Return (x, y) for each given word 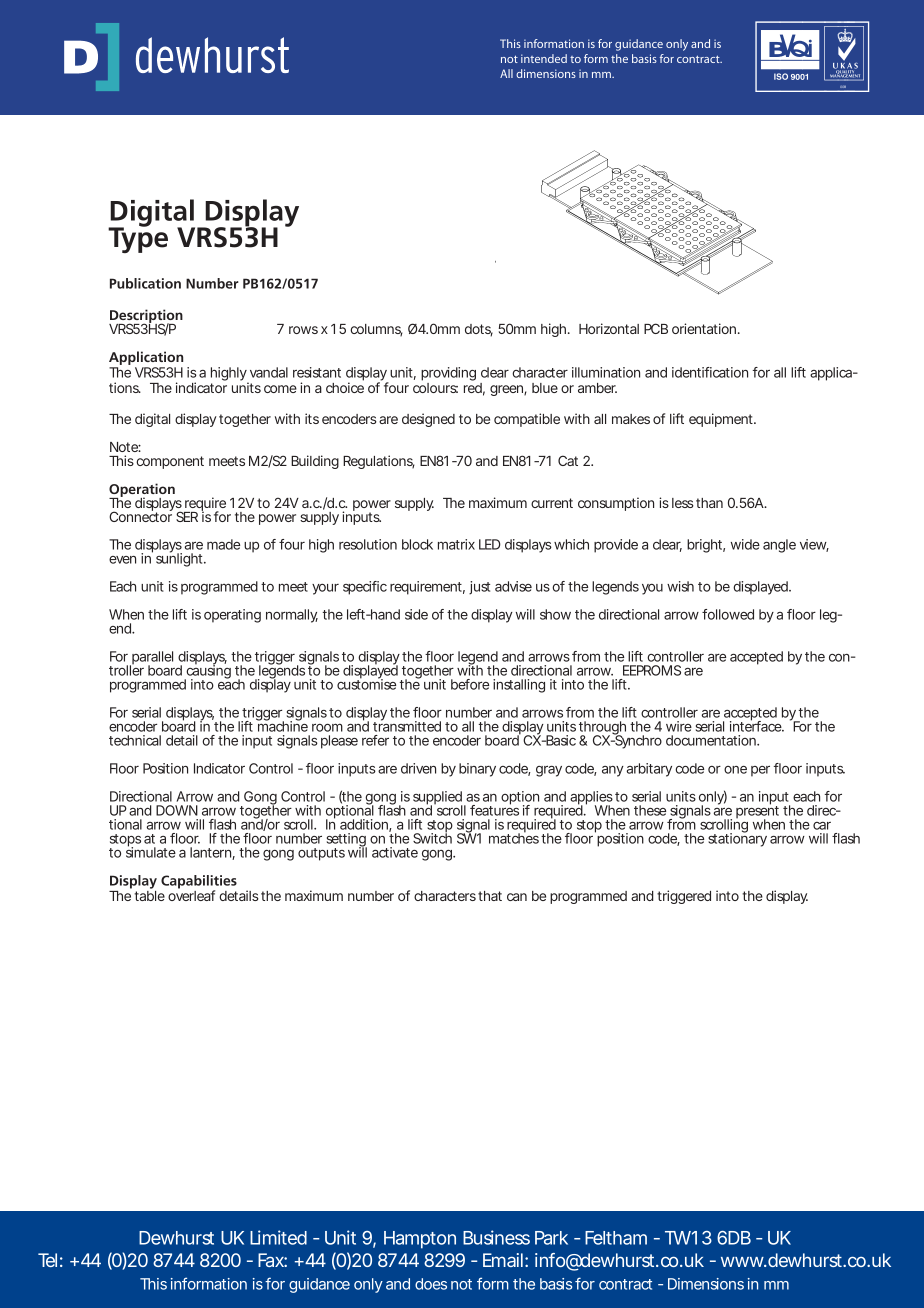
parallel (151, 659)
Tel (47, 1260)
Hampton (420, 1240)
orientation (704, 328)
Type (138, 239)
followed (728, 614)
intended (544, 58)
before (470, 684)
